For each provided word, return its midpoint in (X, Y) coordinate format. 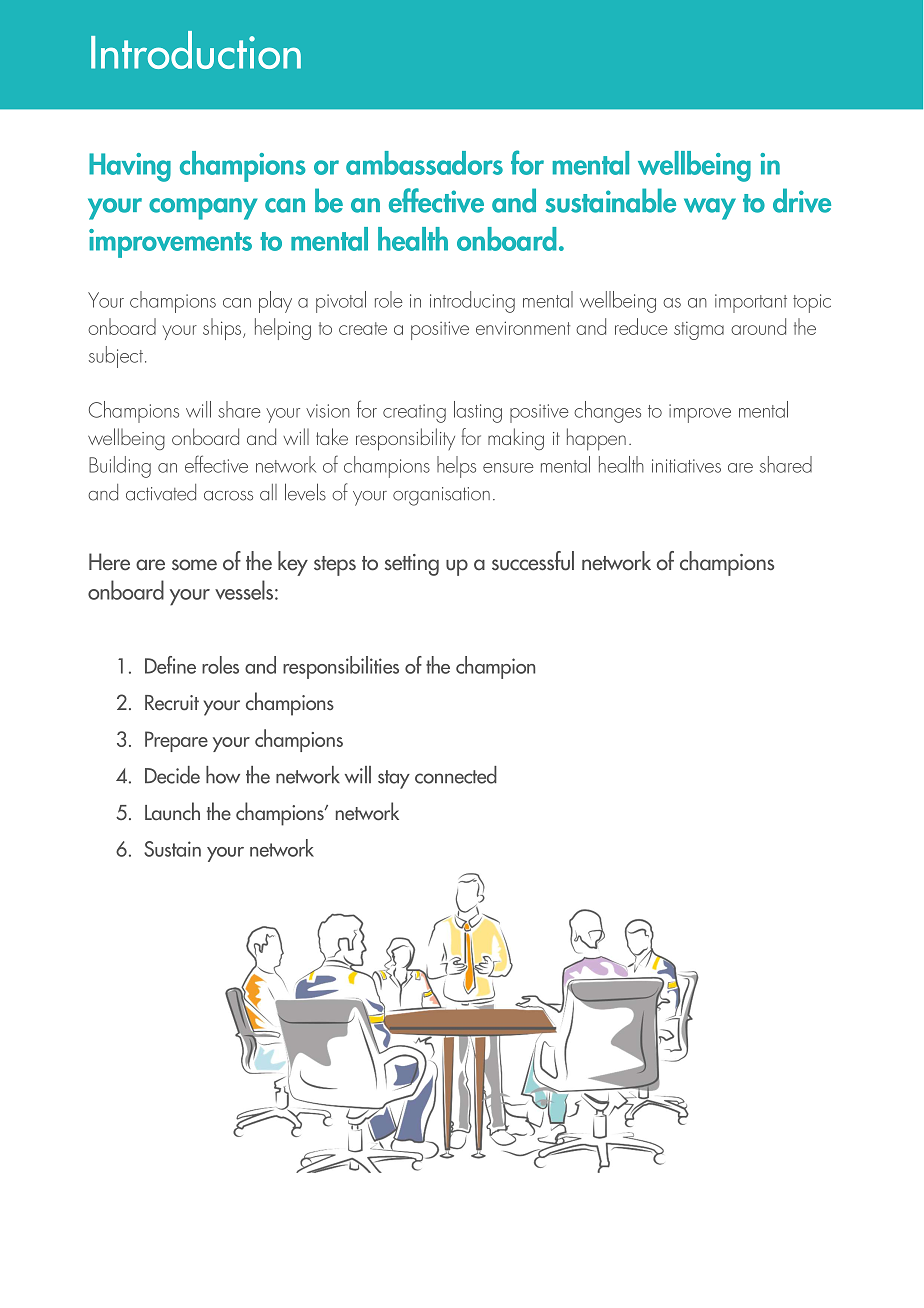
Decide (172, 775)
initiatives (686, 466)
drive (802, 200)
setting (412, 565)
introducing (472, 302)
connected (456, 775)
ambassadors (424, 163)
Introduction (196, 50)
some (194, 565)
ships (222, 329)
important (751, 303)
